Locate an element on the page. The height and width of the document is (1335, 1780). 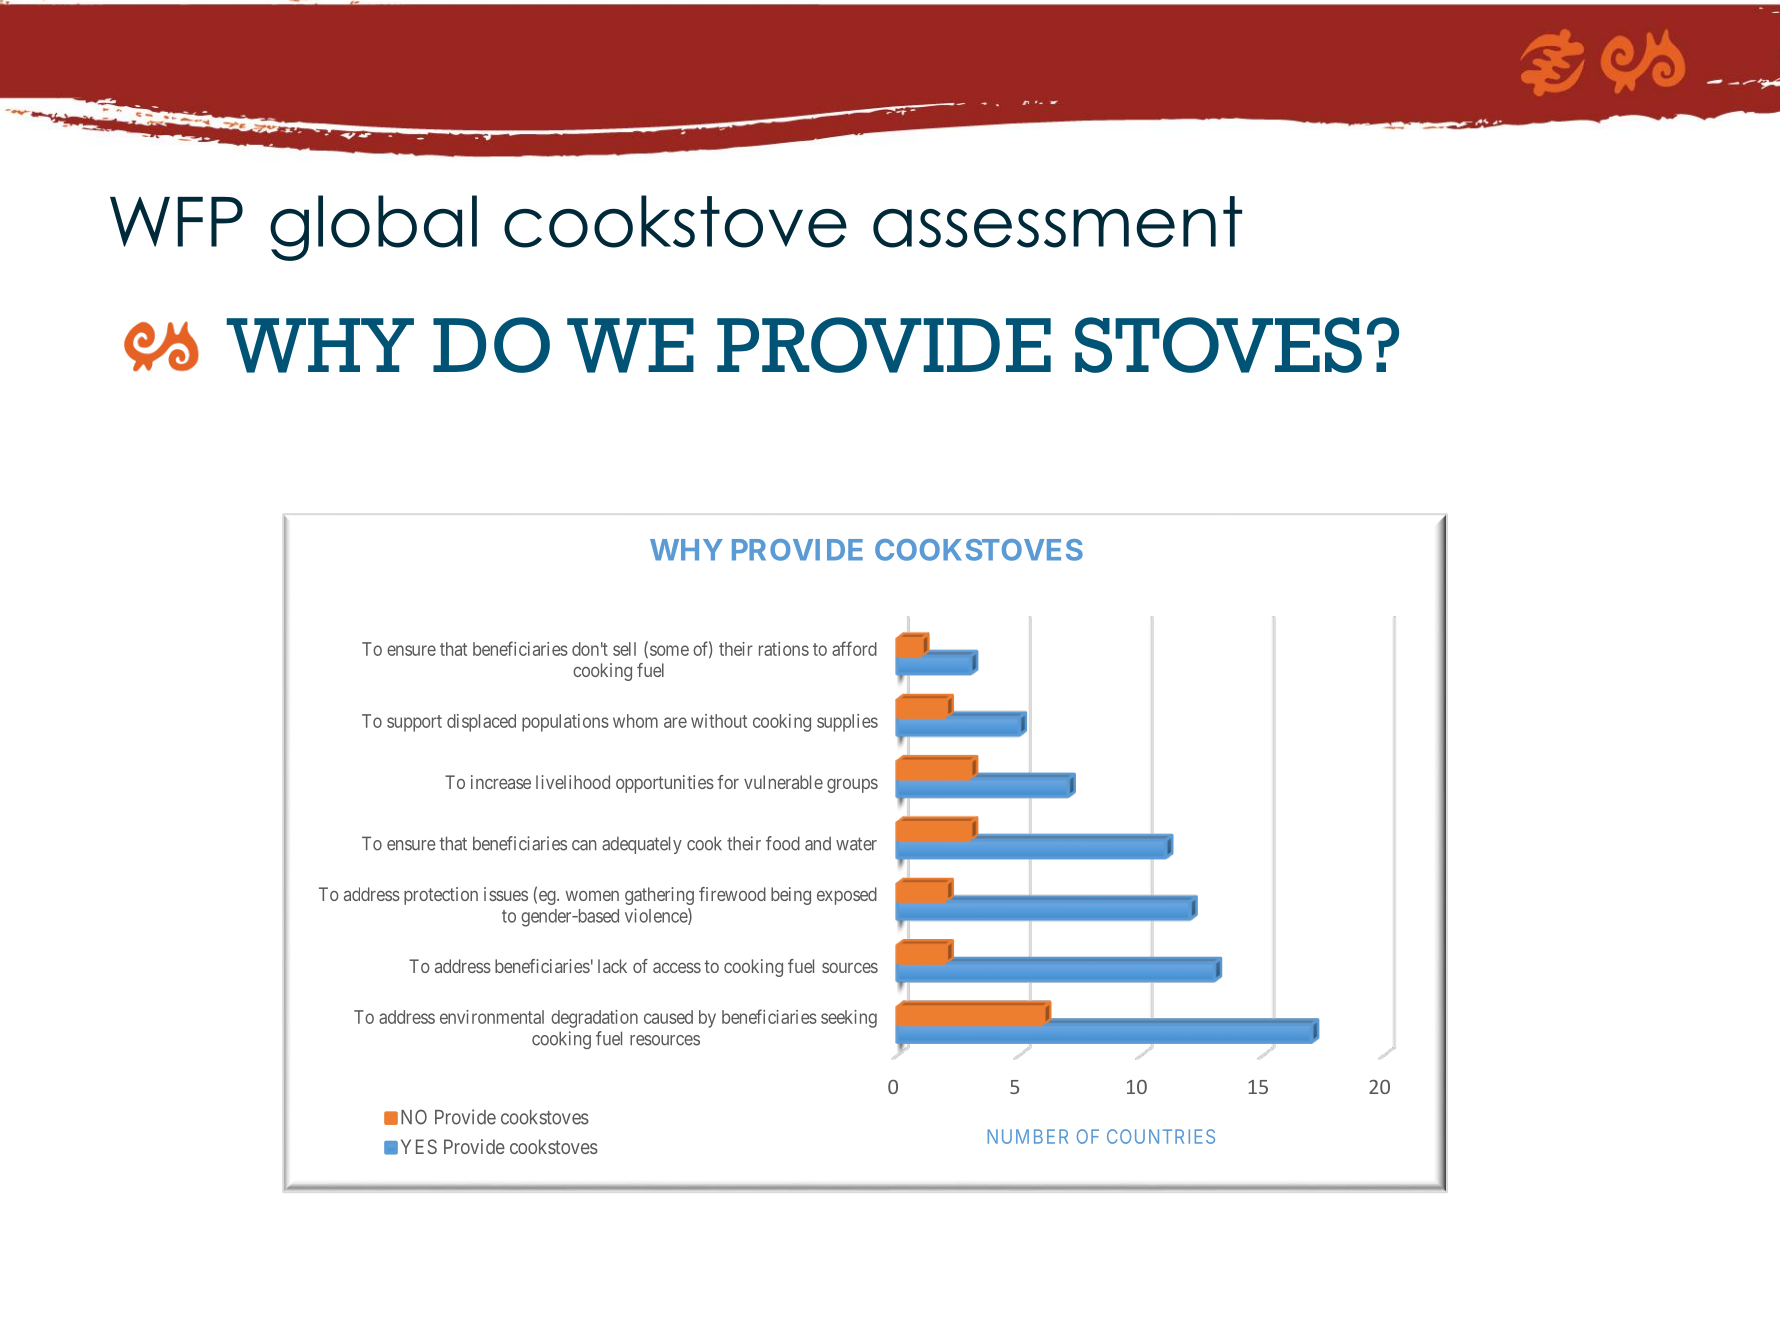
groups is located at coordinates (852, 786).
